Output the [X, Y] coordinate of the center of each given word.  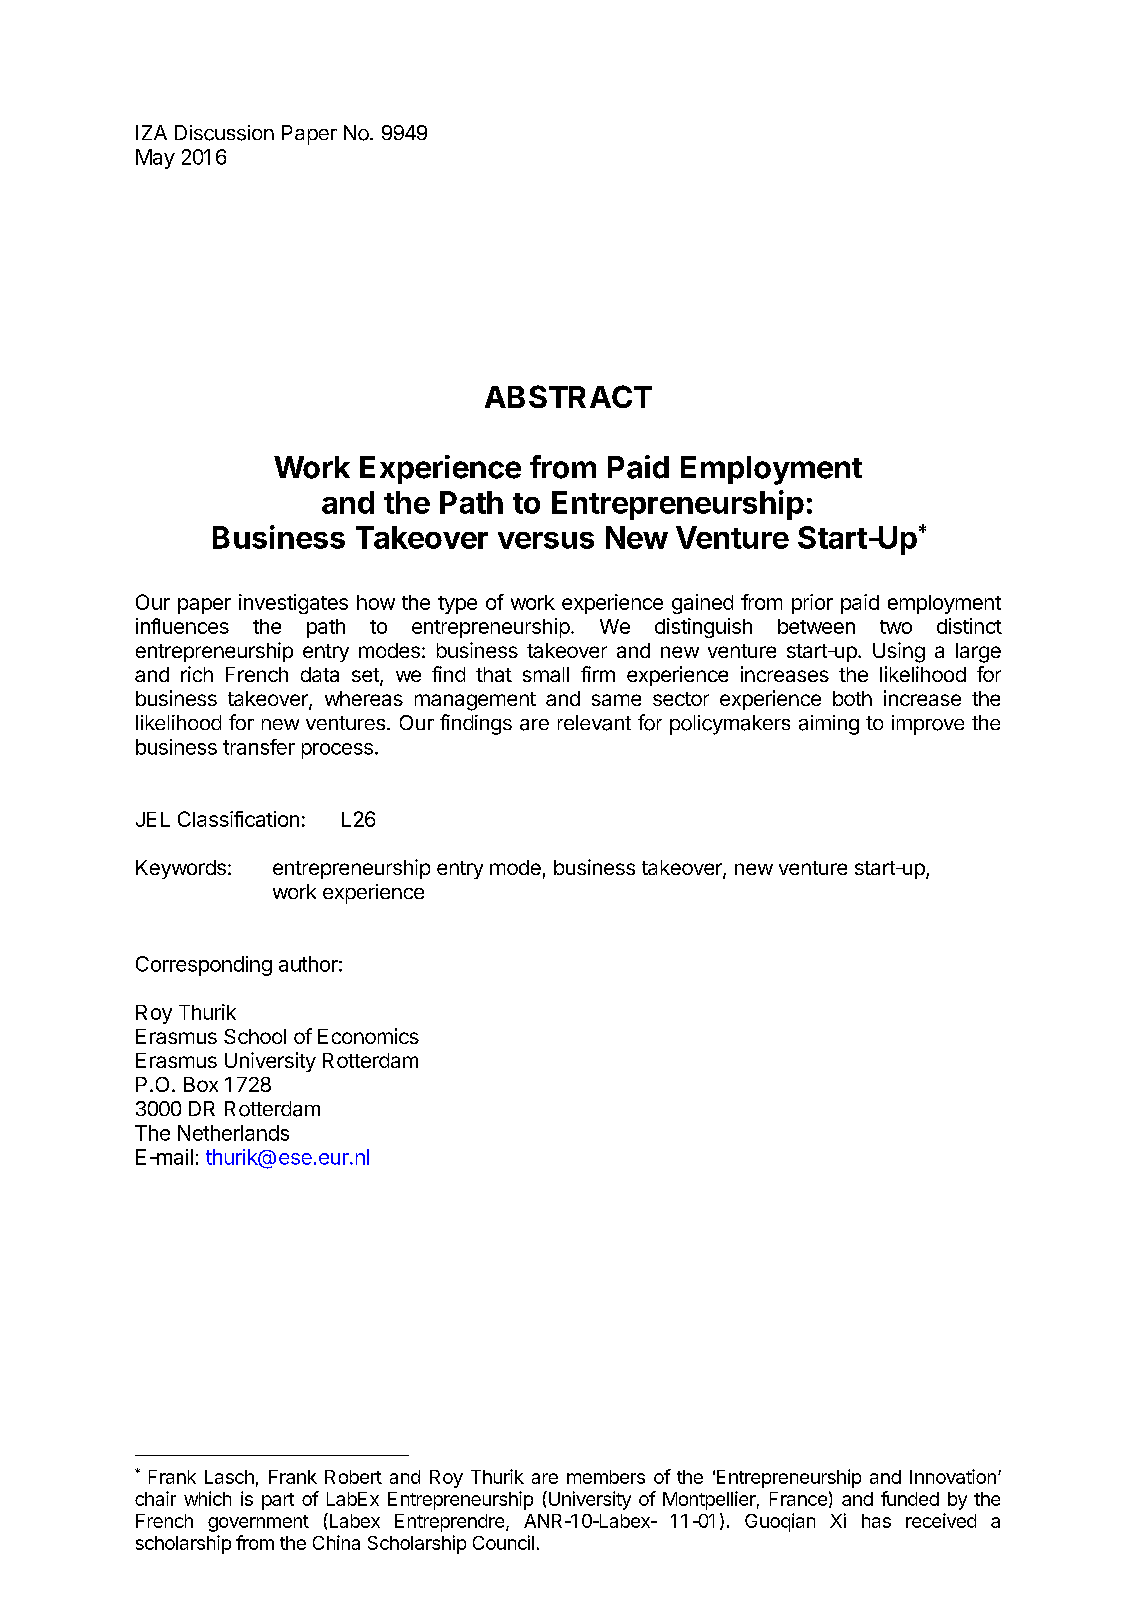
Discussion [224, 133]
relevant [594, 723]
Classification [238, 819]
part [278, 1501]
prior [812, 604]
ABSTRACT [568, 396]
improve [928, 725]
